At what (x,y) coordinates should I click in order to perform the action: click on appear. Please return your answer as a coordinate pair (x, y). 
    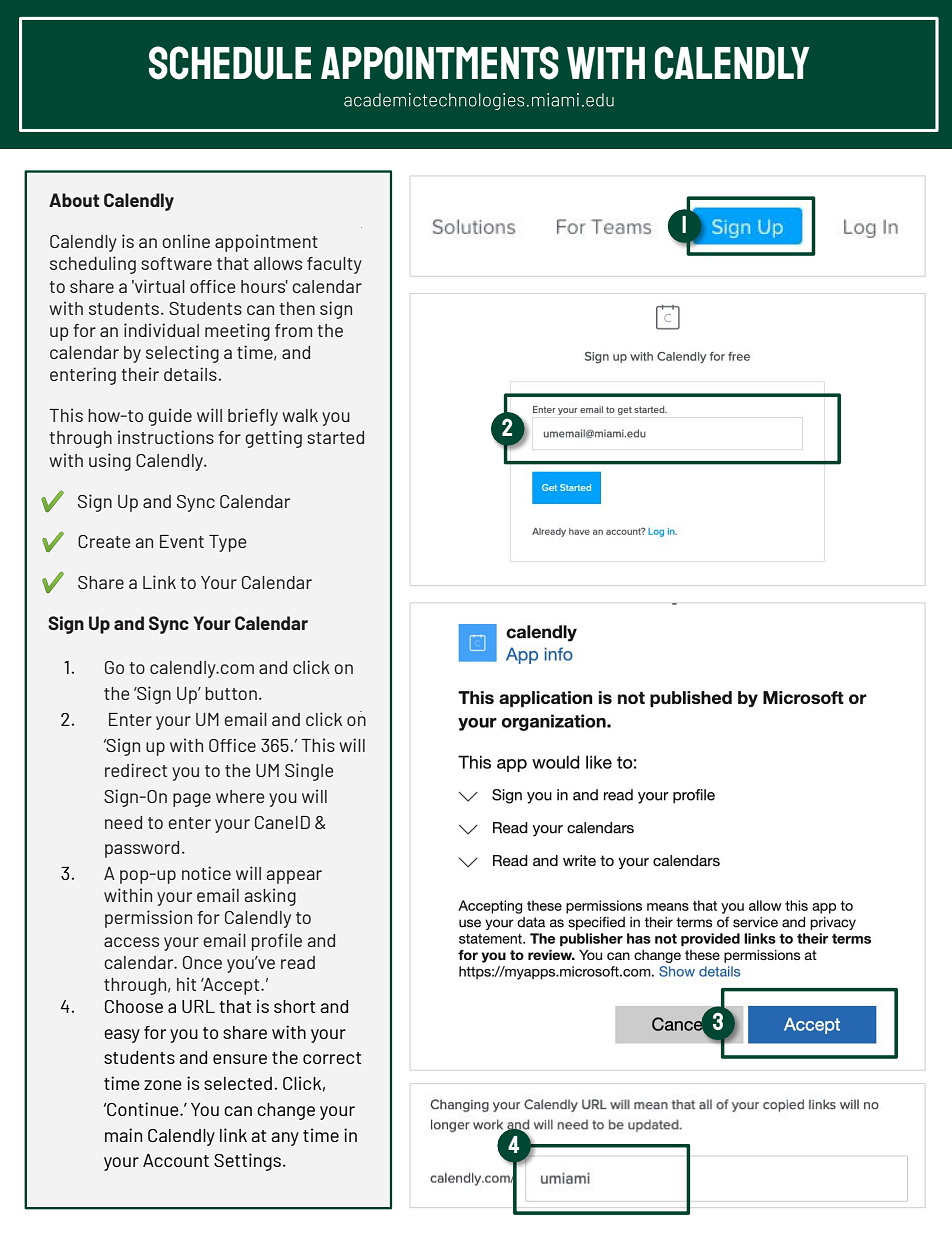
    Looking at the image, I should click on (294, 877).
